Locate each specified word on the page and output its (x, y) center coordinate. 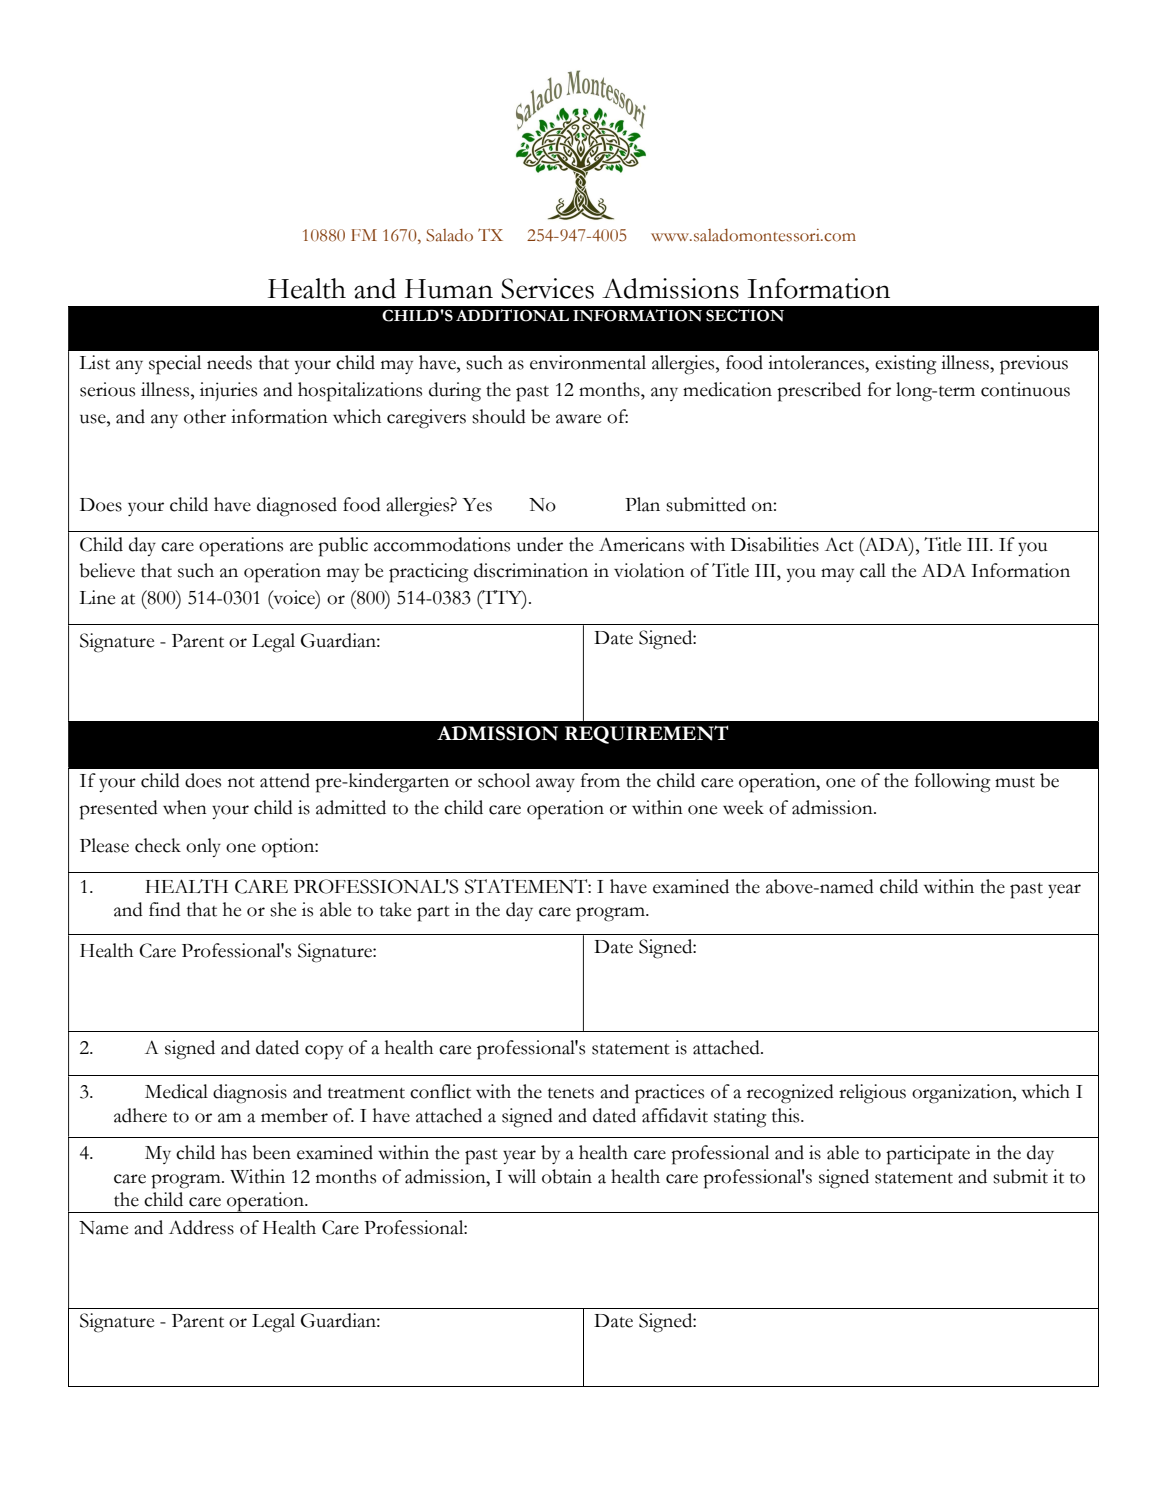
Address (201, 1227)
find (165, 909)
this (787, 1115)
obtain (567, 1176)
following (952, 783)
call (873, 570)
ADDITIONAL (512, 315)
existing (905, 365)
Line (97, 597)
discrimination (531, 570)
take (395, 909)
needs (229, 362)
